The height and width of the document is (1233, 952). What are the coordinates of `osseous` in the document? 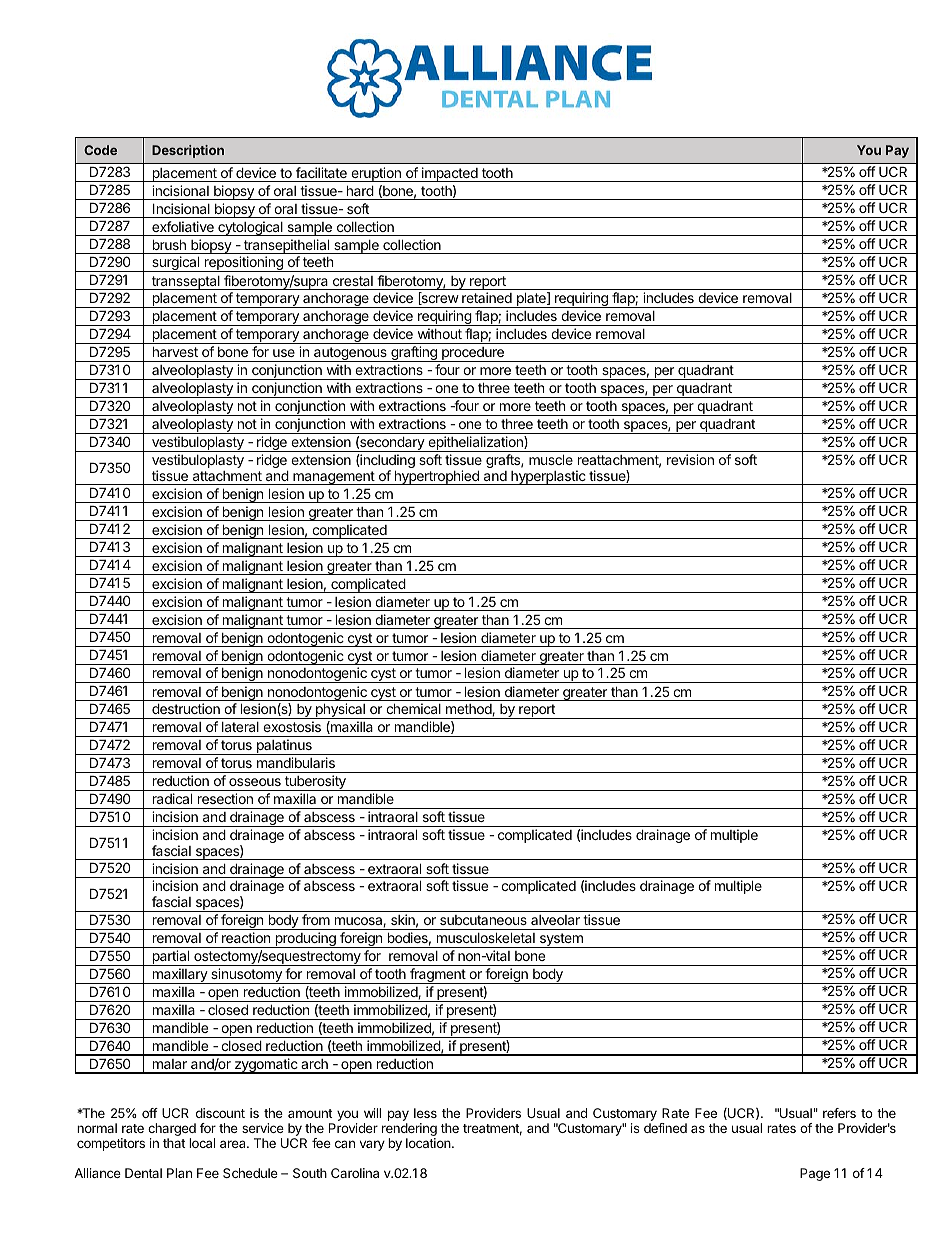 It's located at (255, 782).
